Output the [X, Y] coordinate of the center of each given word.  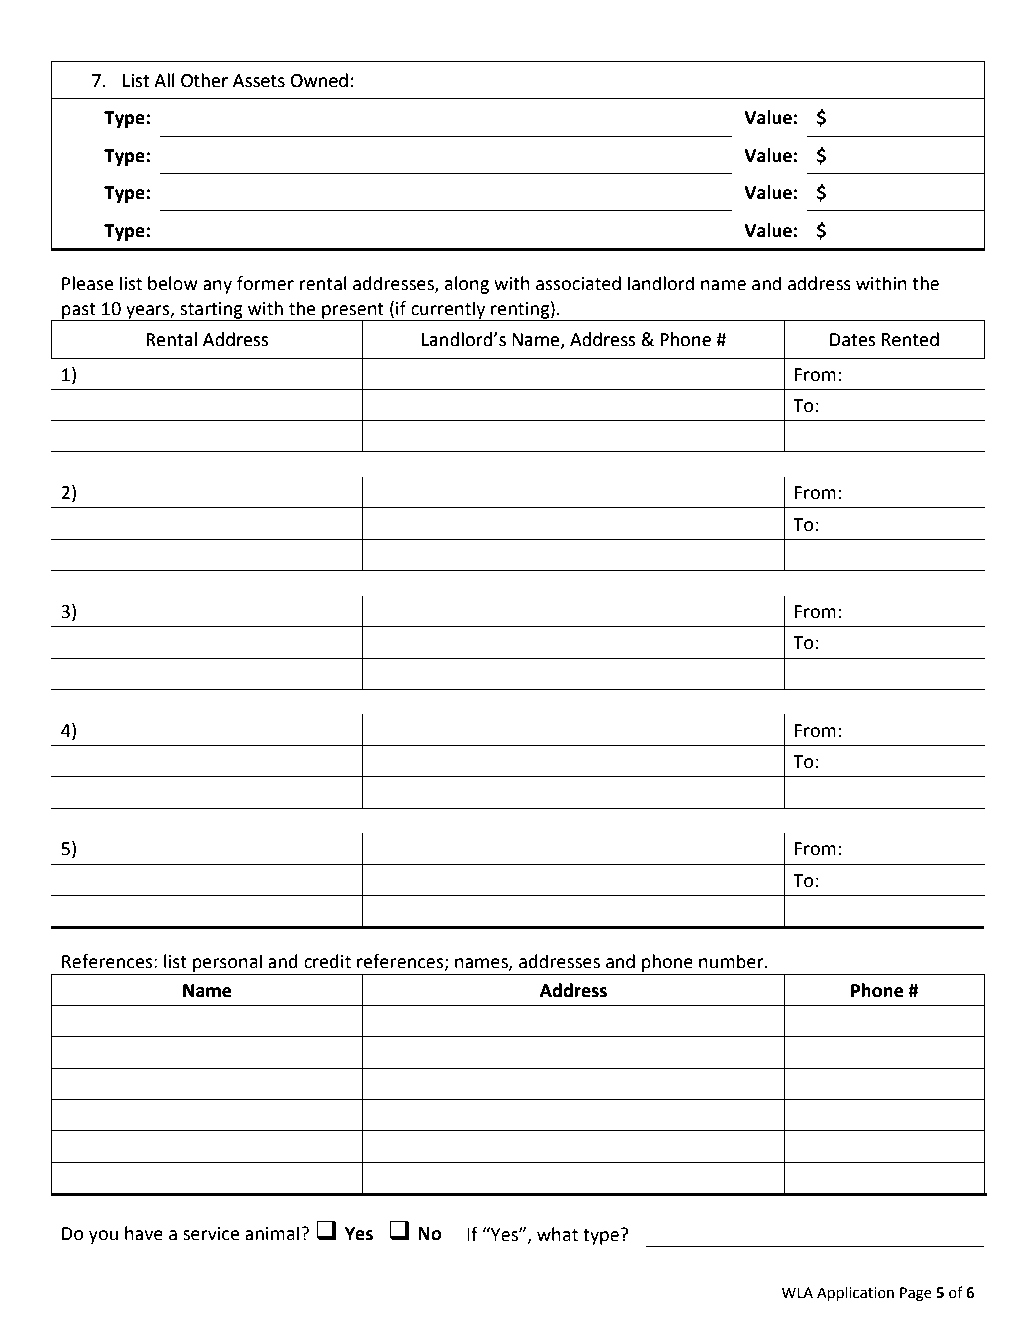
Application [855, 1293]
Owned [319, 80]
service [211, 1234]
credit [327, 961]
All [164, 80]
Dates [852, 340]
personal [227, 964]
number [732, 961]
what [557, 1234]
